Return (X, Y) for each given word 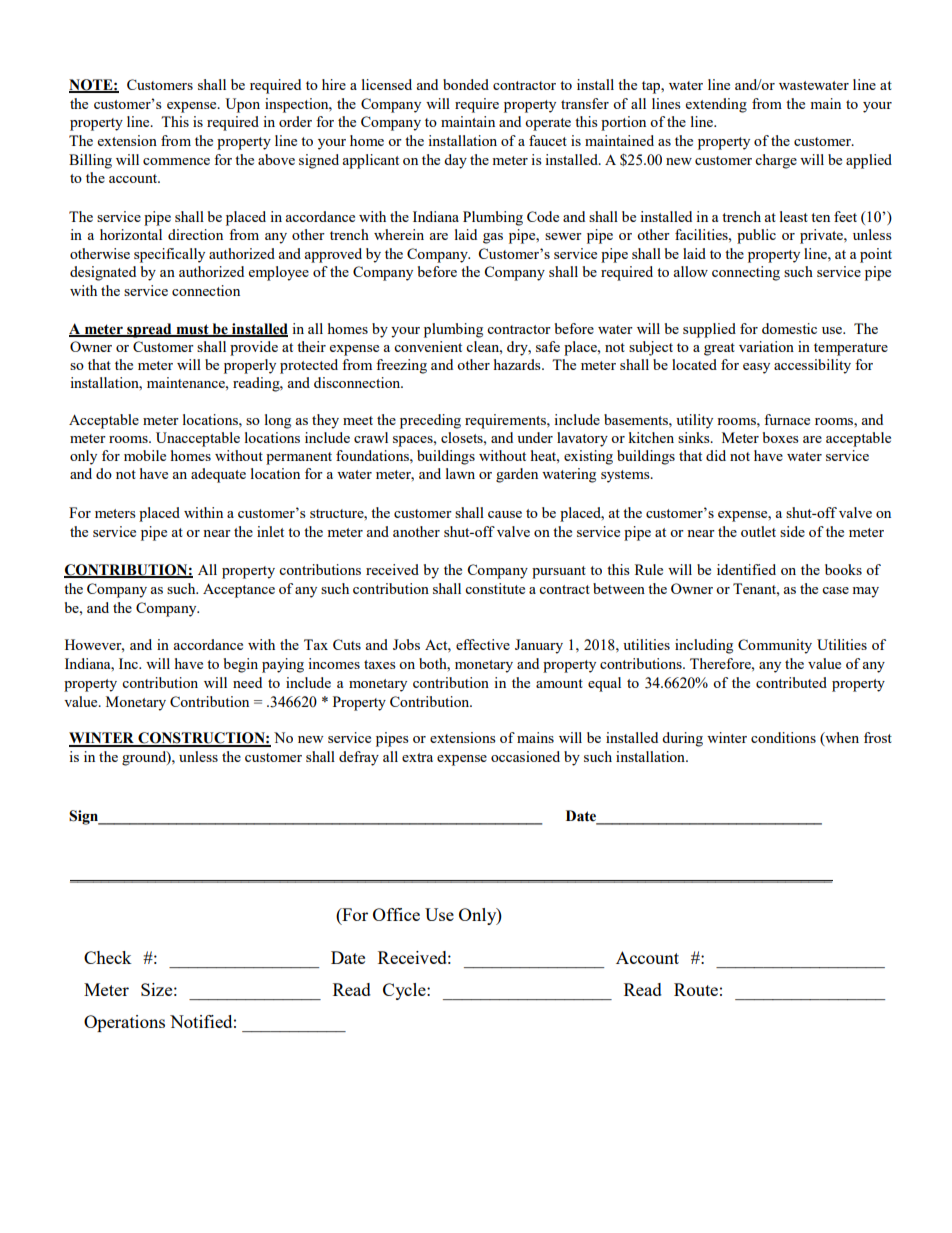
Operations (124, 1023)
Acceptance (239, 591)
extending (716, 105)
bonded (466, 84)
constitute (495, 588)
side (792, 531)
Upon (242, 105)
